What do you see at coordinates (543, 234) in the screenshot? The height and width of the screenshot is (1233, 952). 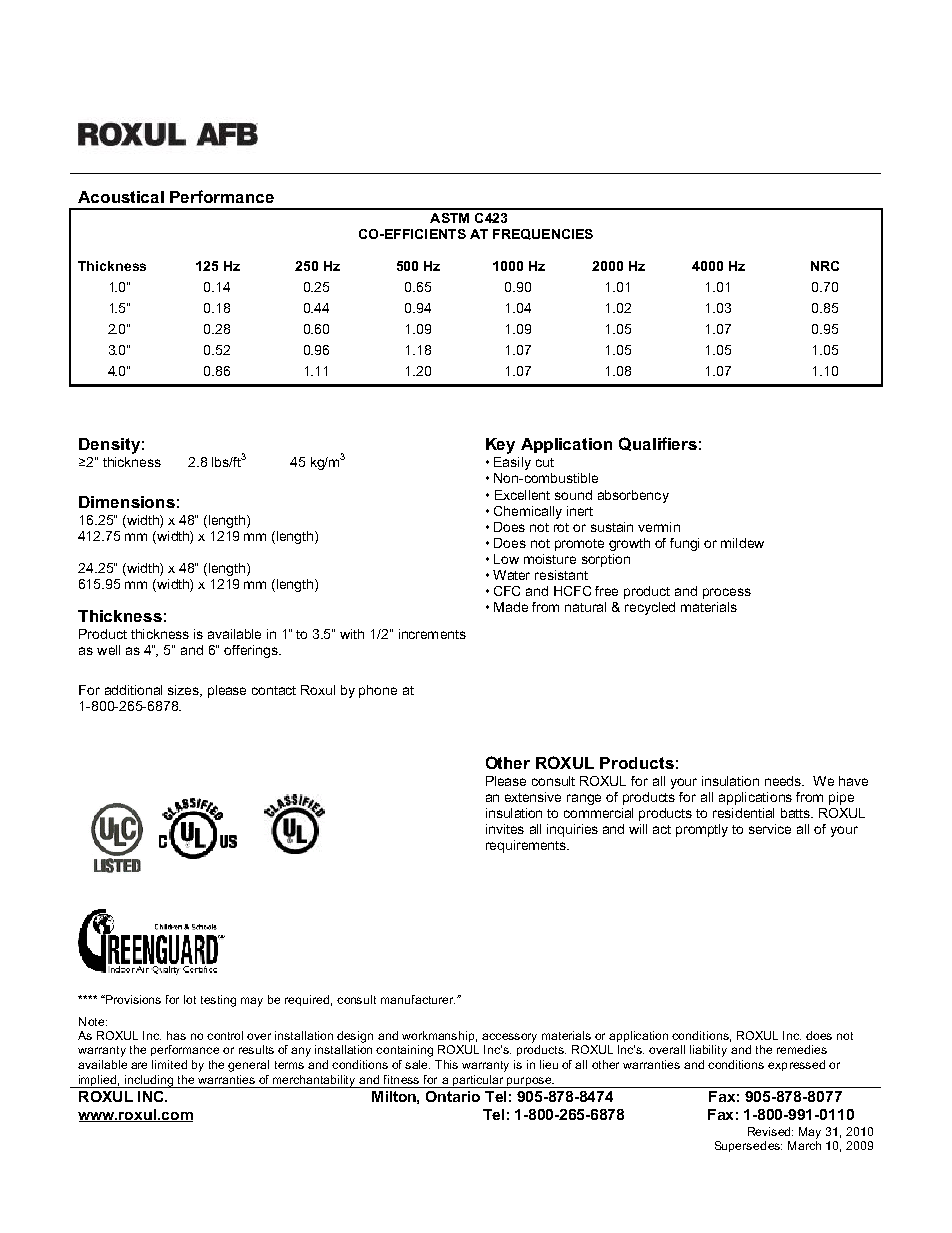 I see `FREQUENCIES` at bounding box center [543, 234].
